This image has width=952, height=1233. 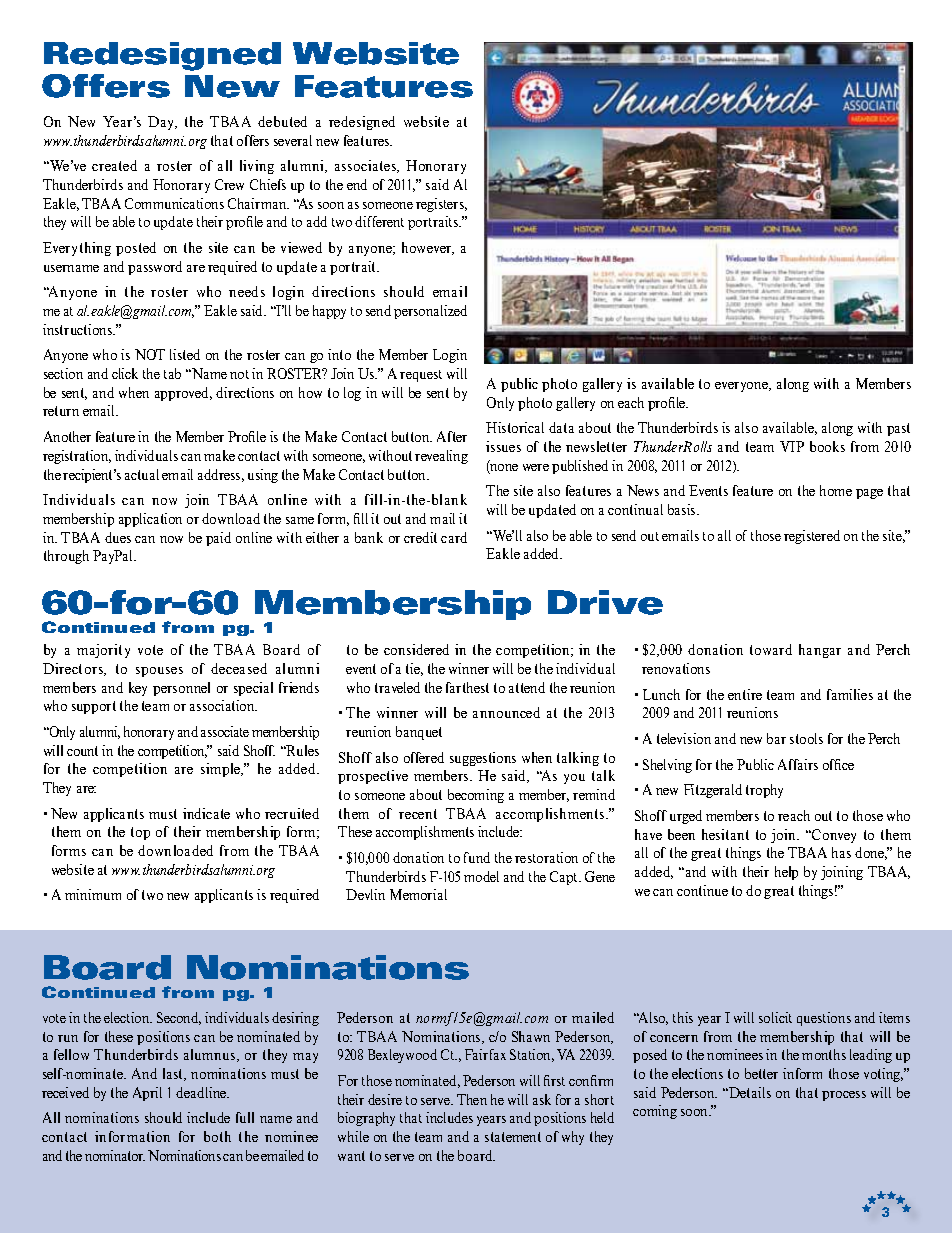 What do you see at coordinates (441, 205) in the image?
I see `registers` at bounding box center [441, 205].
